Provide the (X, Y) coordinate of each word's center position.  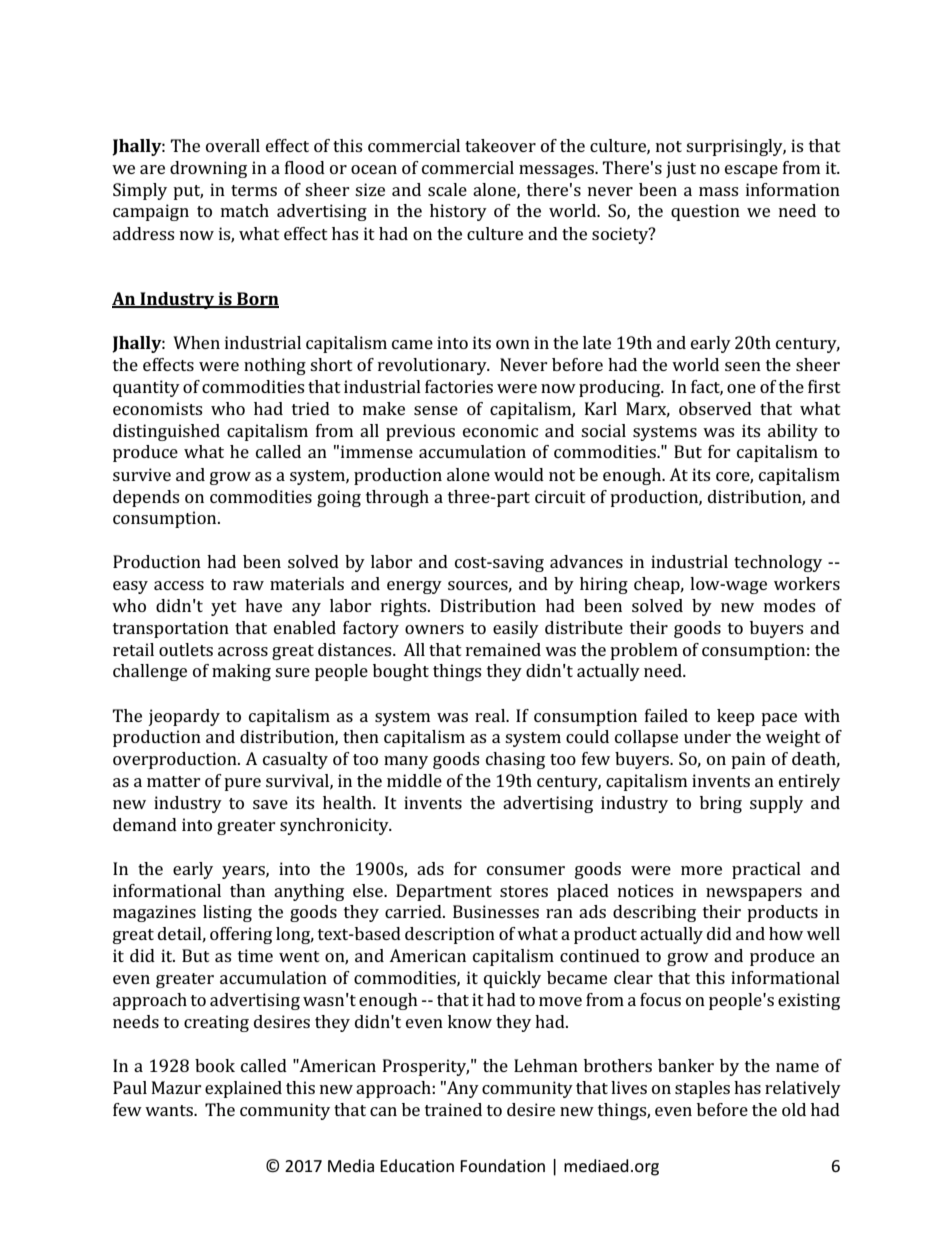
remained (503, 649)
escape (751, 171)
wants (170, 1110)
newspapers (754, 894)
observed (715, 408)
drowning (208, 169)
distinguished (166, 432)
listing (227, 913)
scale (447, 189)
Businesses (496, 911)
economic (500, 430)
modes (789, 605)
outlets (186, 649)
